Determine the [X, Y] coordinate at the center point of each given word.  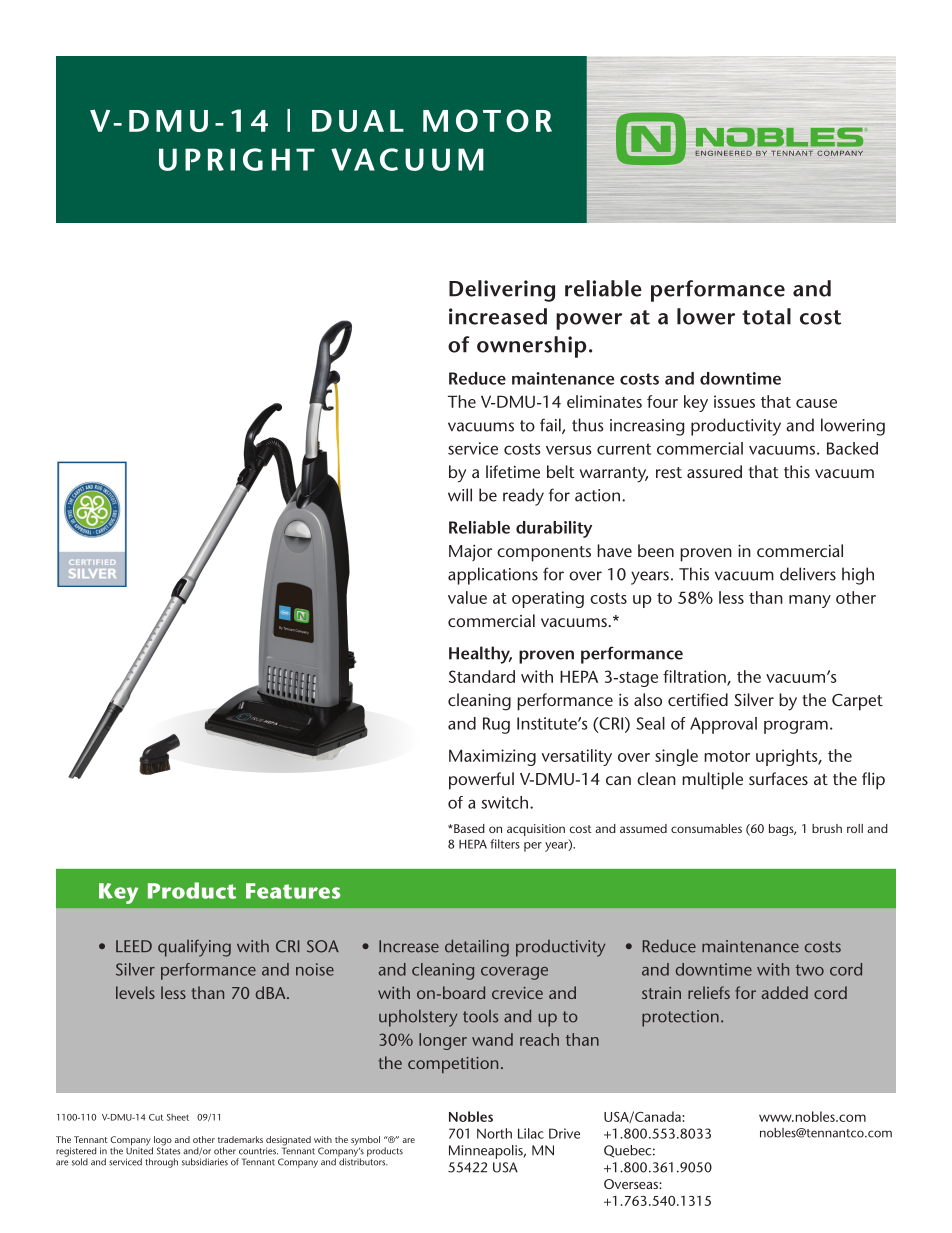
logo [162, 1142]
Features [293, 891]
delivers [808, 574]
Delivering [502, 291]
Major [470, 553]
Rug [496, 725]
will [460, 495]
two [810, 970]
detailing [477, 948]
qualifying [194, 948]
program [796, 727]
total [766, 316]
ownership [531, 347]
